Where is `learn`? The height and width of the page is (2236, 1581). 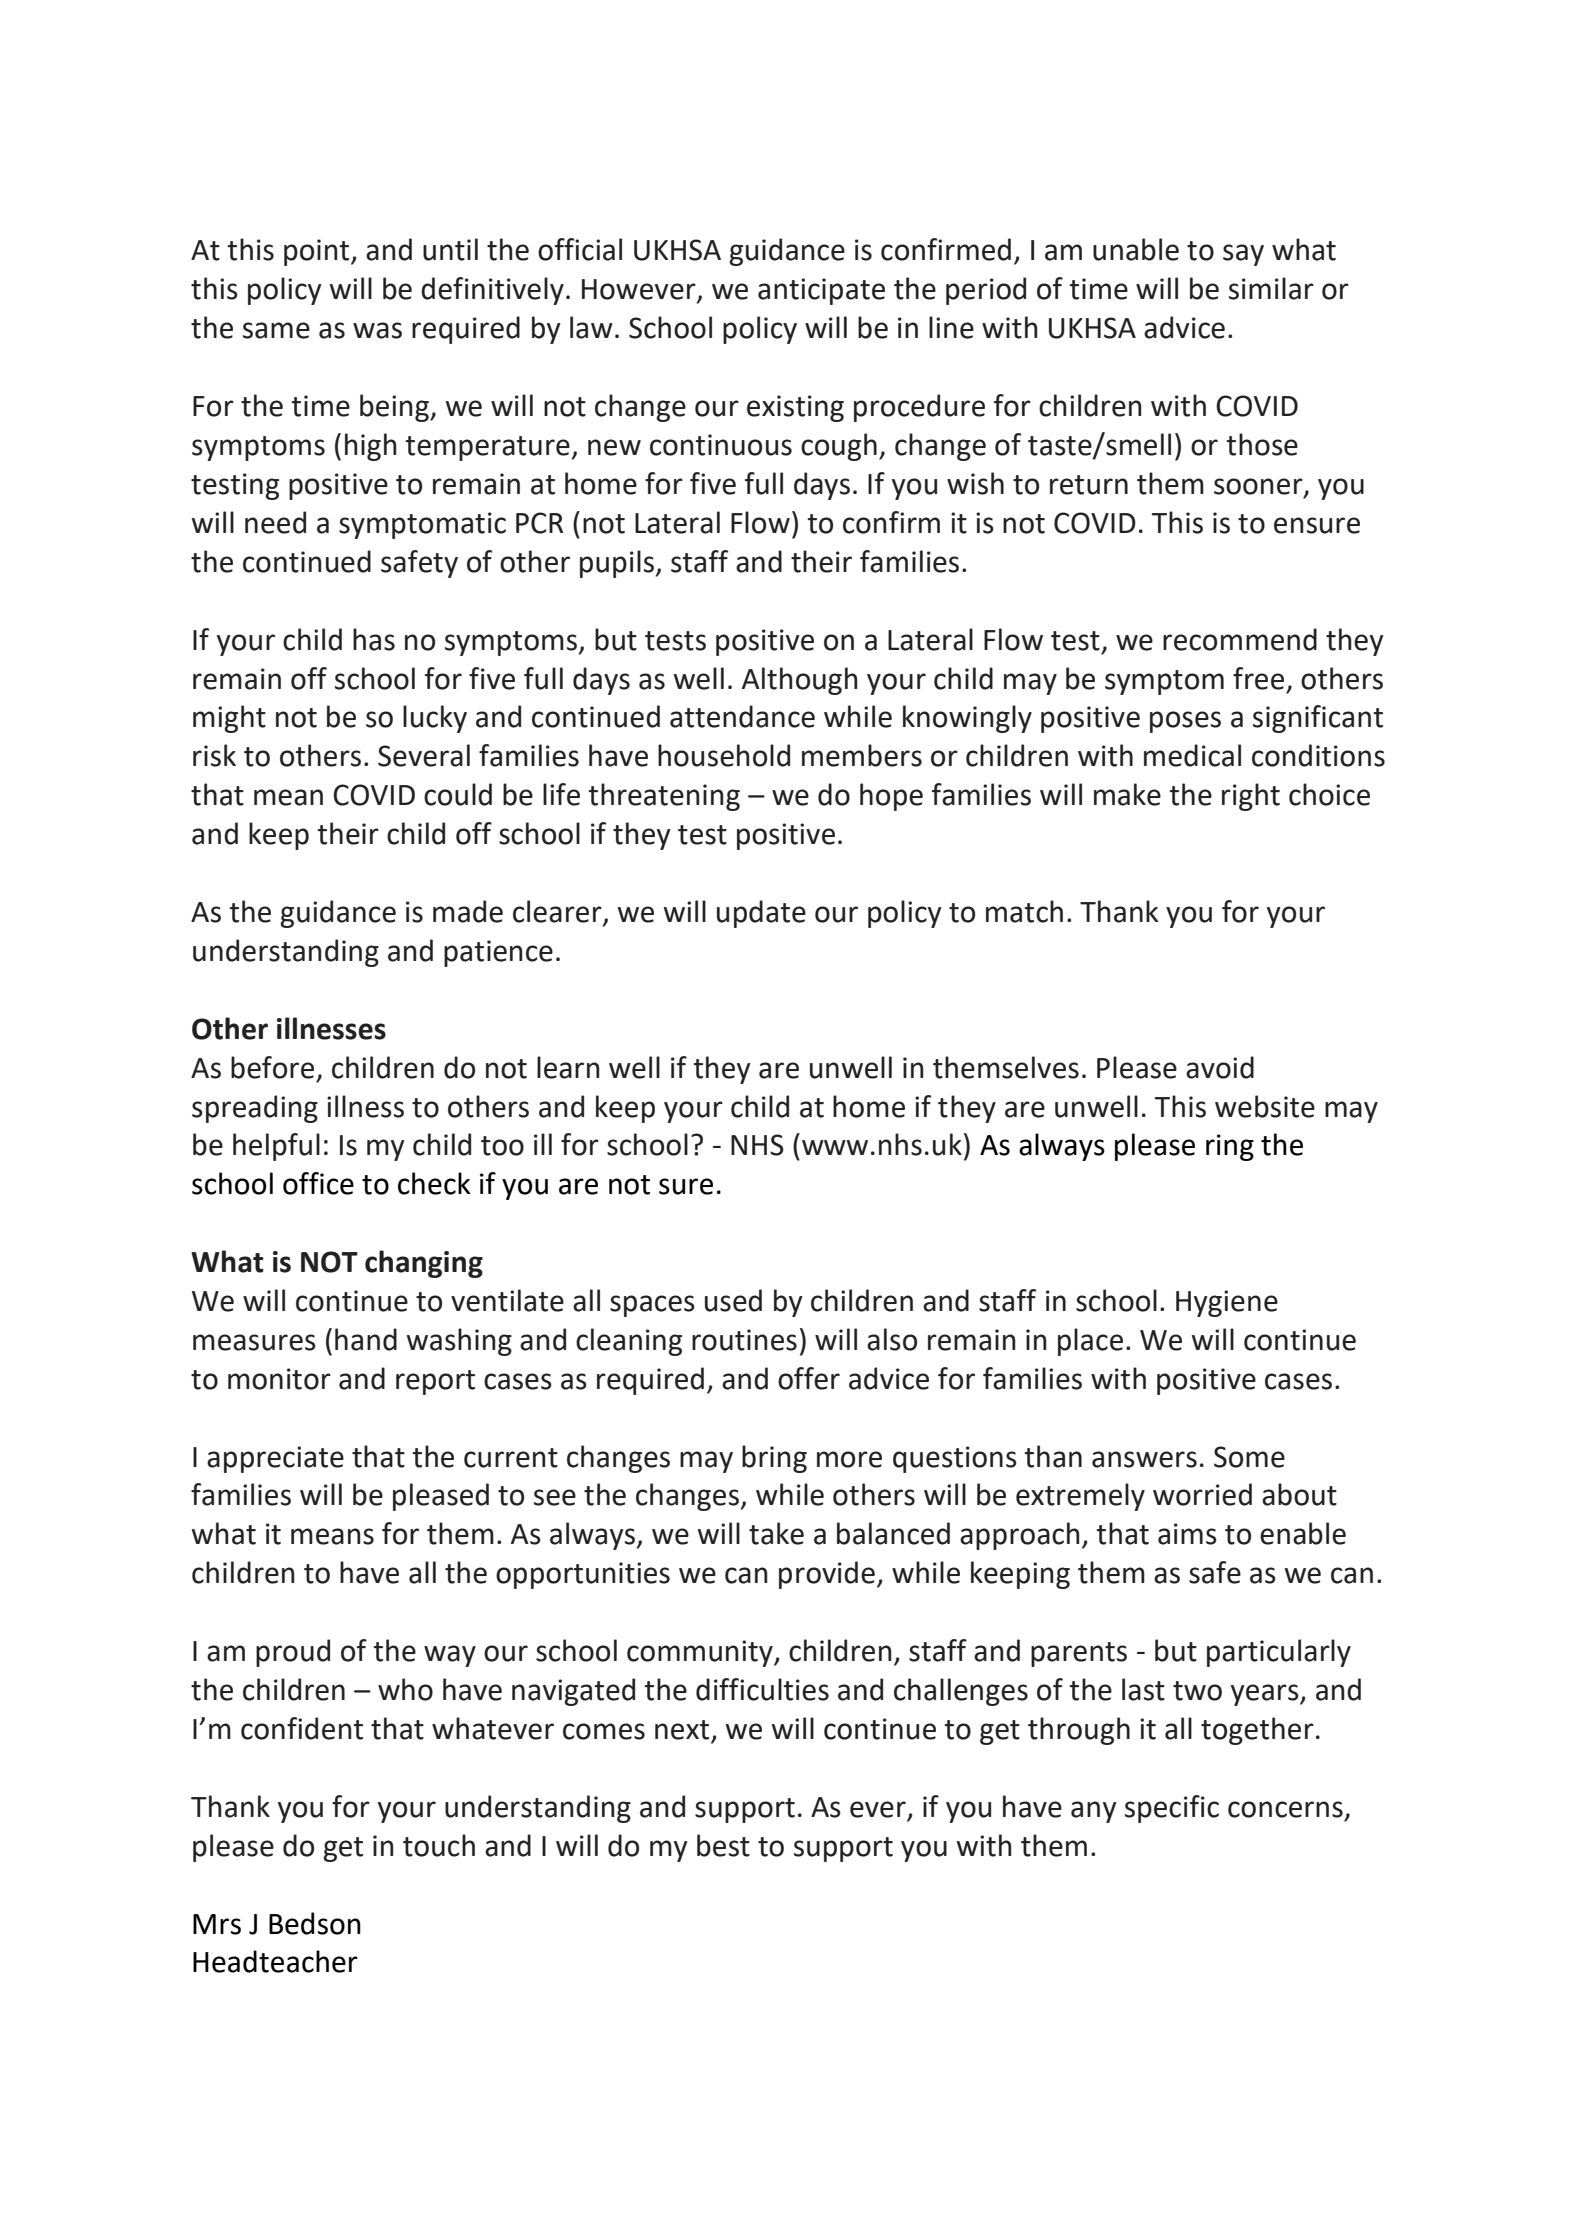
learn is located at coordinates (568, 1067).
